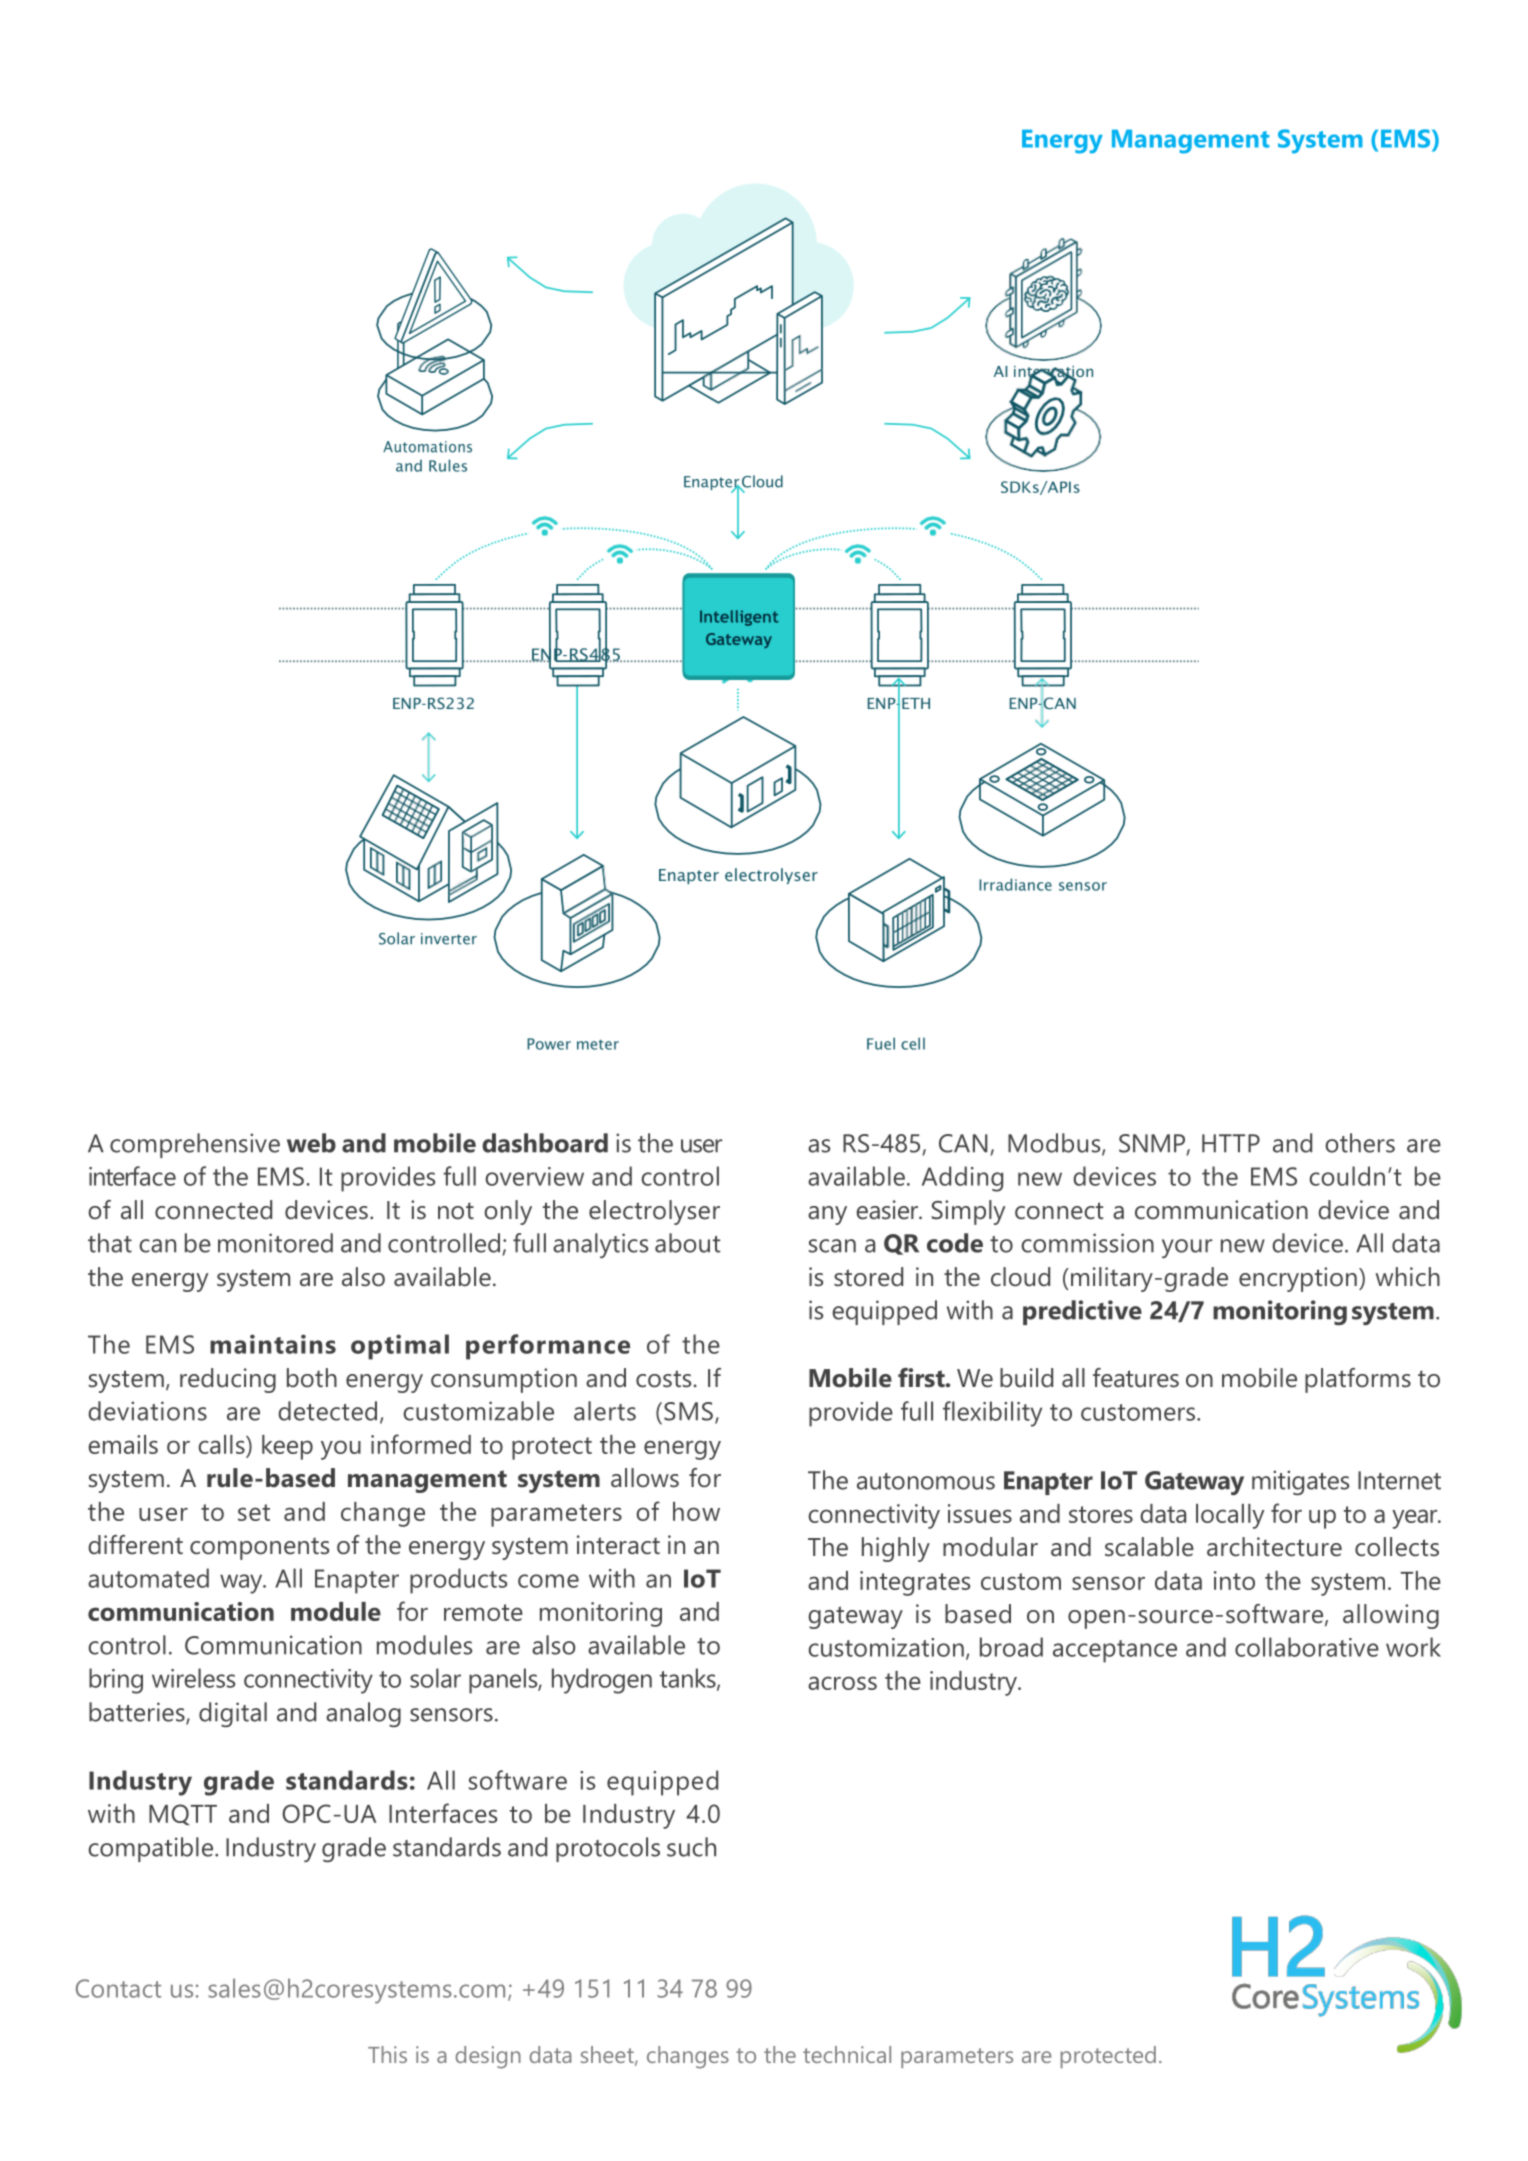  I want to click on tanks, so click(689, 1679).
